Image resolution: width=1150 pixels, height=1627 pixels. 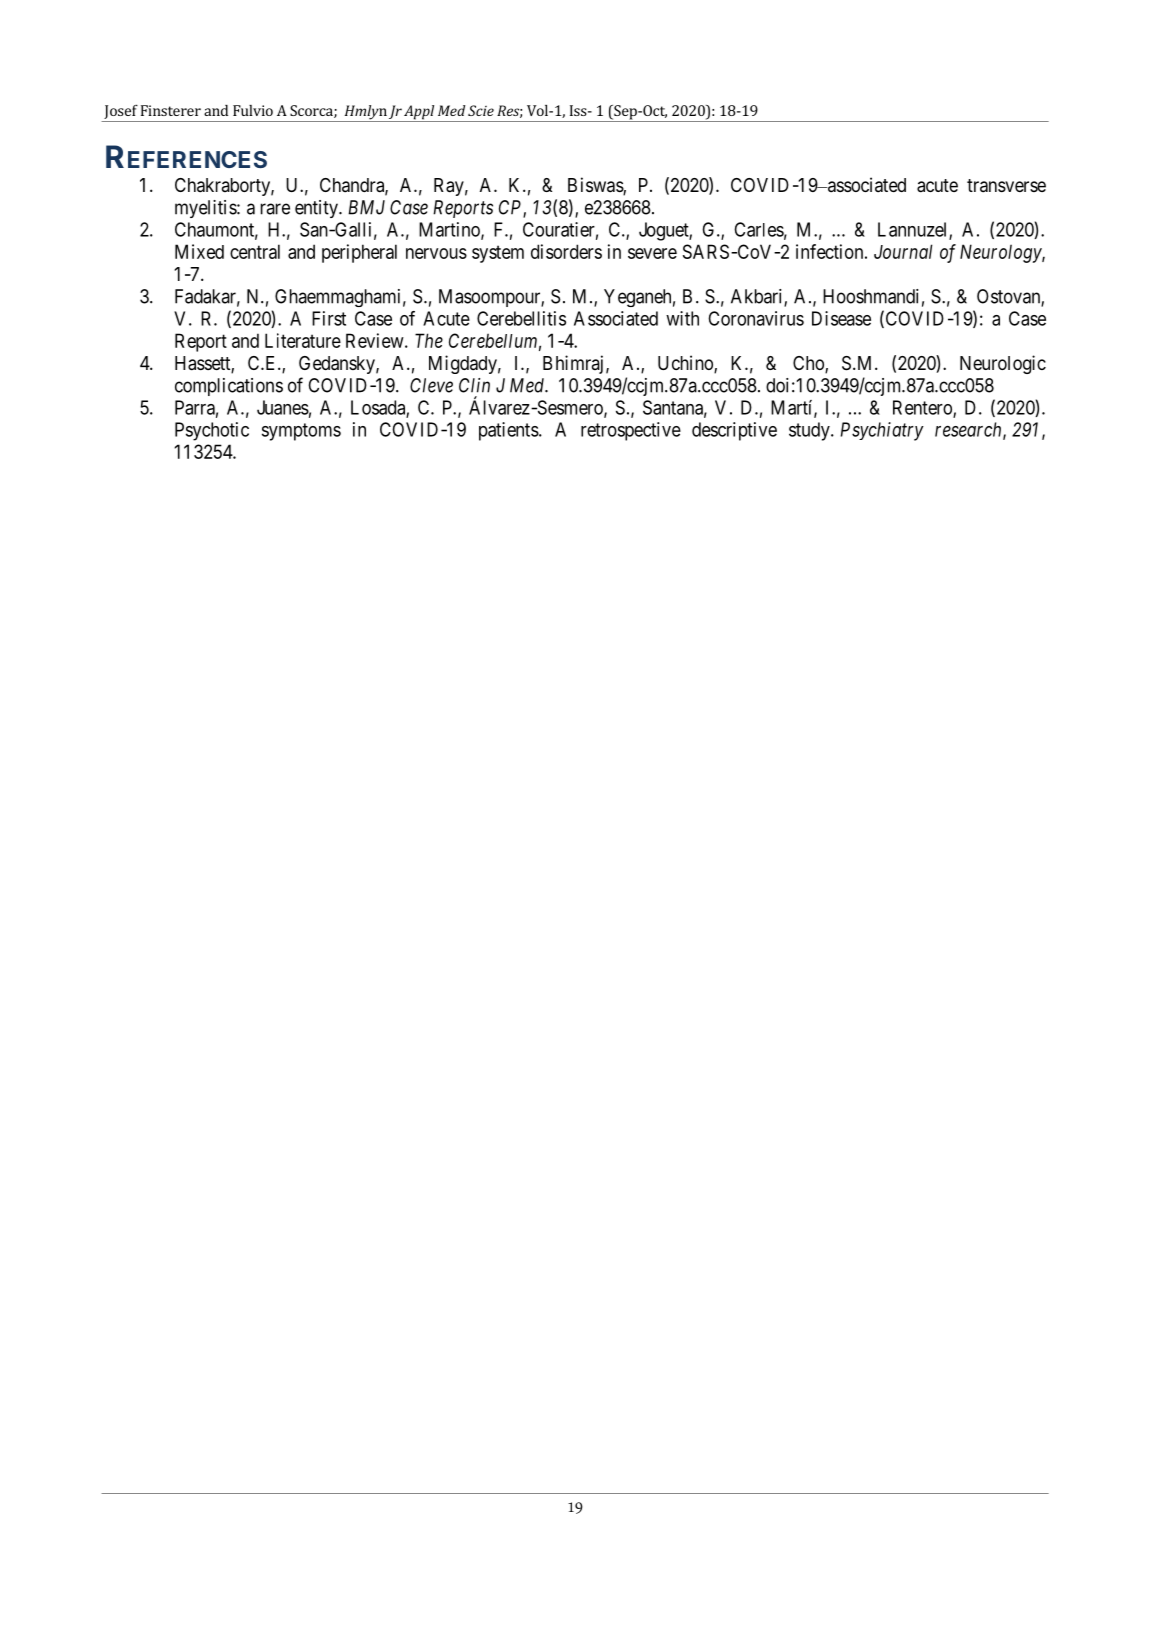 What do you see at coordinates (1003, 364) in the screenshot?
I see `Neurologic` at bounding box center [1003, 364].
